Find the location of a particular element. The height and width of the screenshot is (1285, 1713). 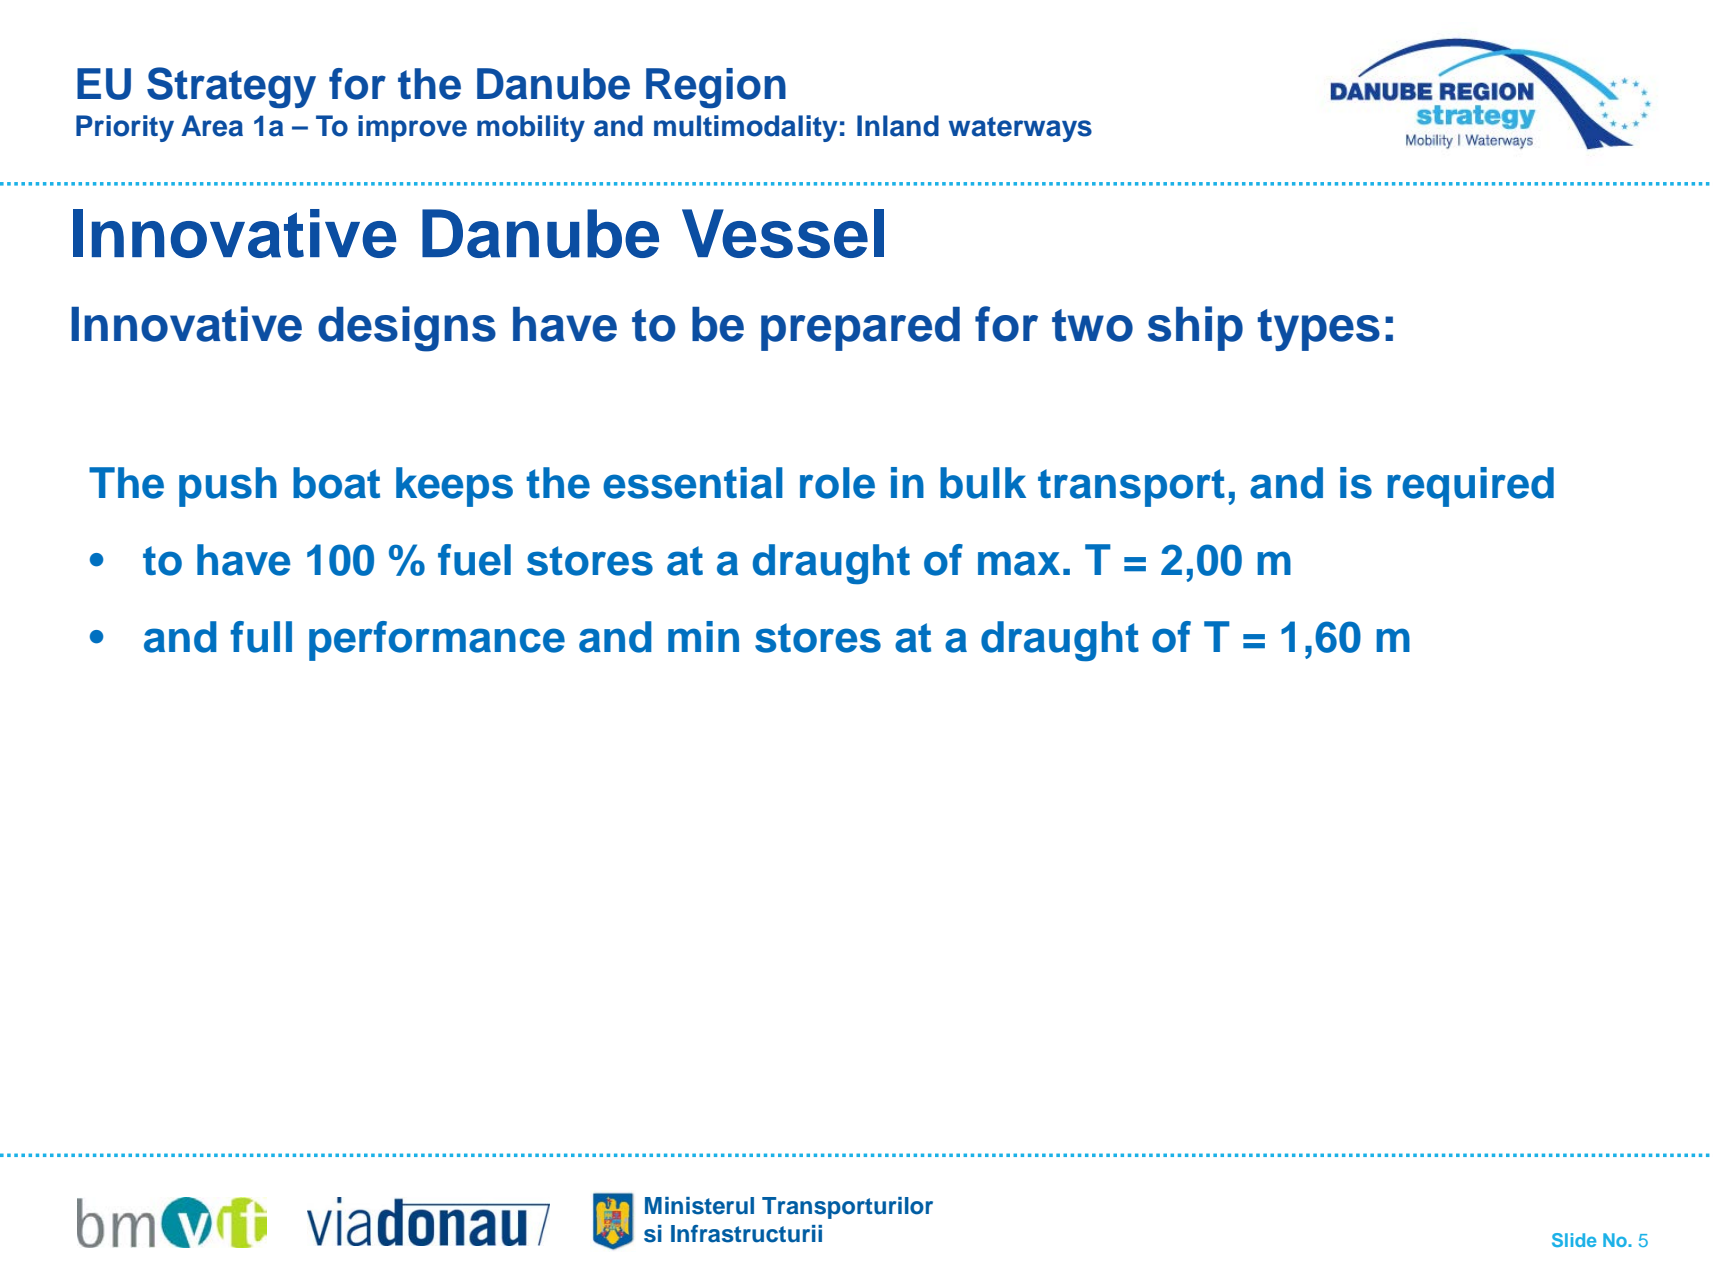

full is located at coordinates (261, 637).
